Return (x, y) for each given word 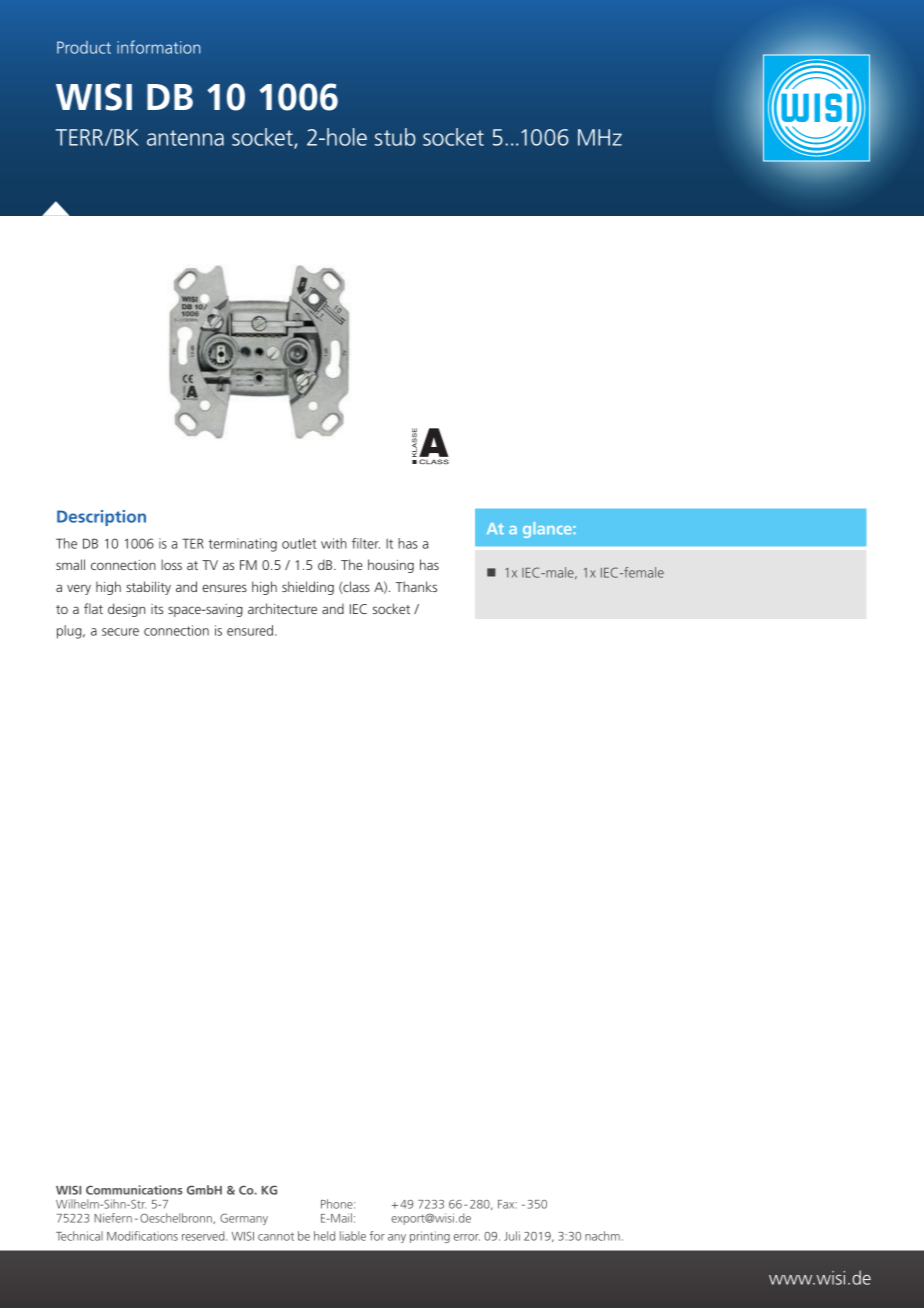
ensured (250, 630)
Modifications (142, 1236)
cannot (276, 1236)
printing (430, 1237)
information (158, 47)
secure (120, 632)
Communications (134, 1190)
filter (366, 543)
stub (395, 137)
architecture (282, 608)
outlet (299, 543)
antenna (185, 138)
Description (101, 518)
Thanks (416, 586)
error (467, 1237)
